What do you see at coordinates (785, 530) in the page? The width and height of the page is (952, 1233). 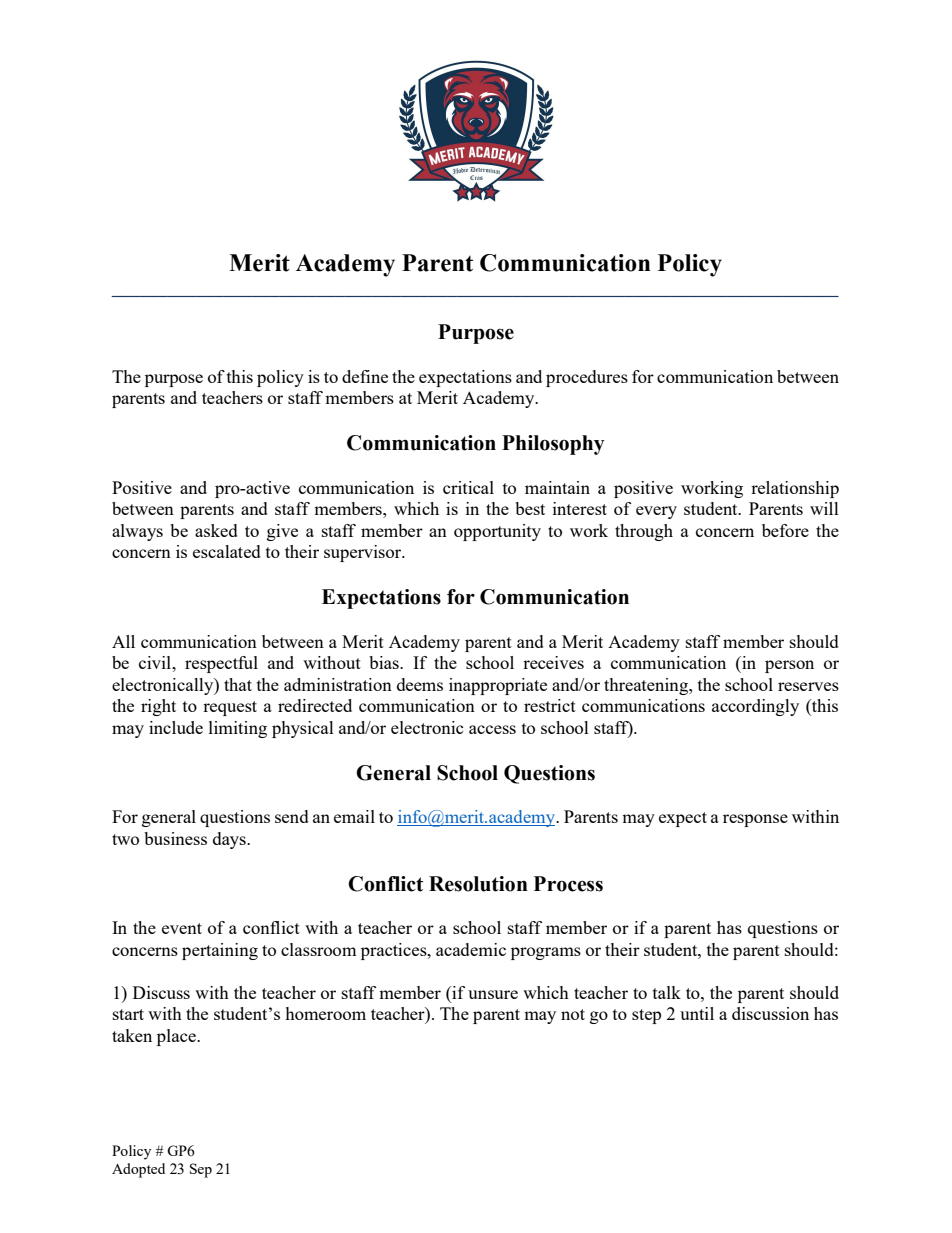 I see `before` at bounding box center [785, 530].
